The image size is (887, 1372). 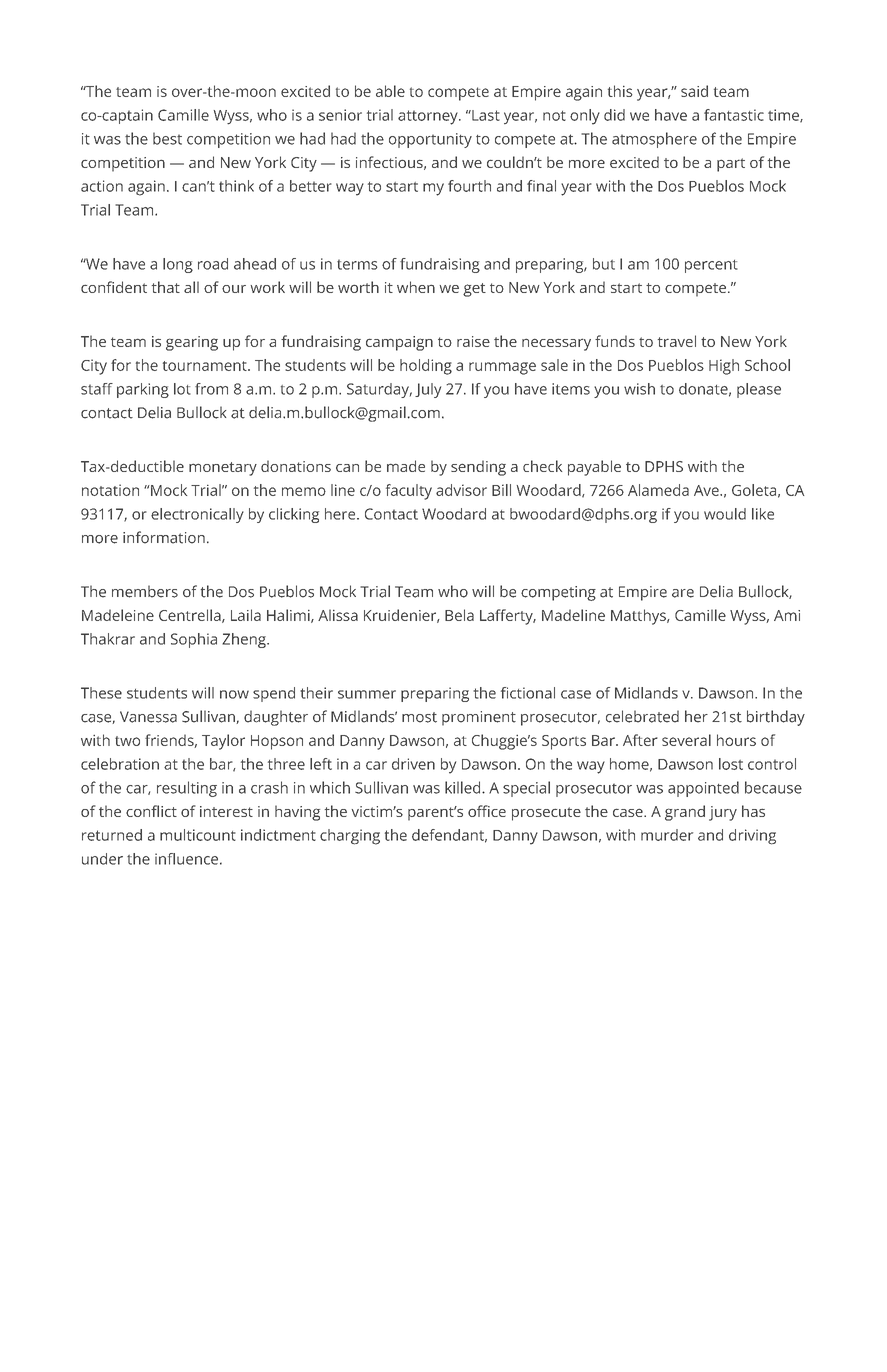 I want to click on that, so click(x=166, y=287).
